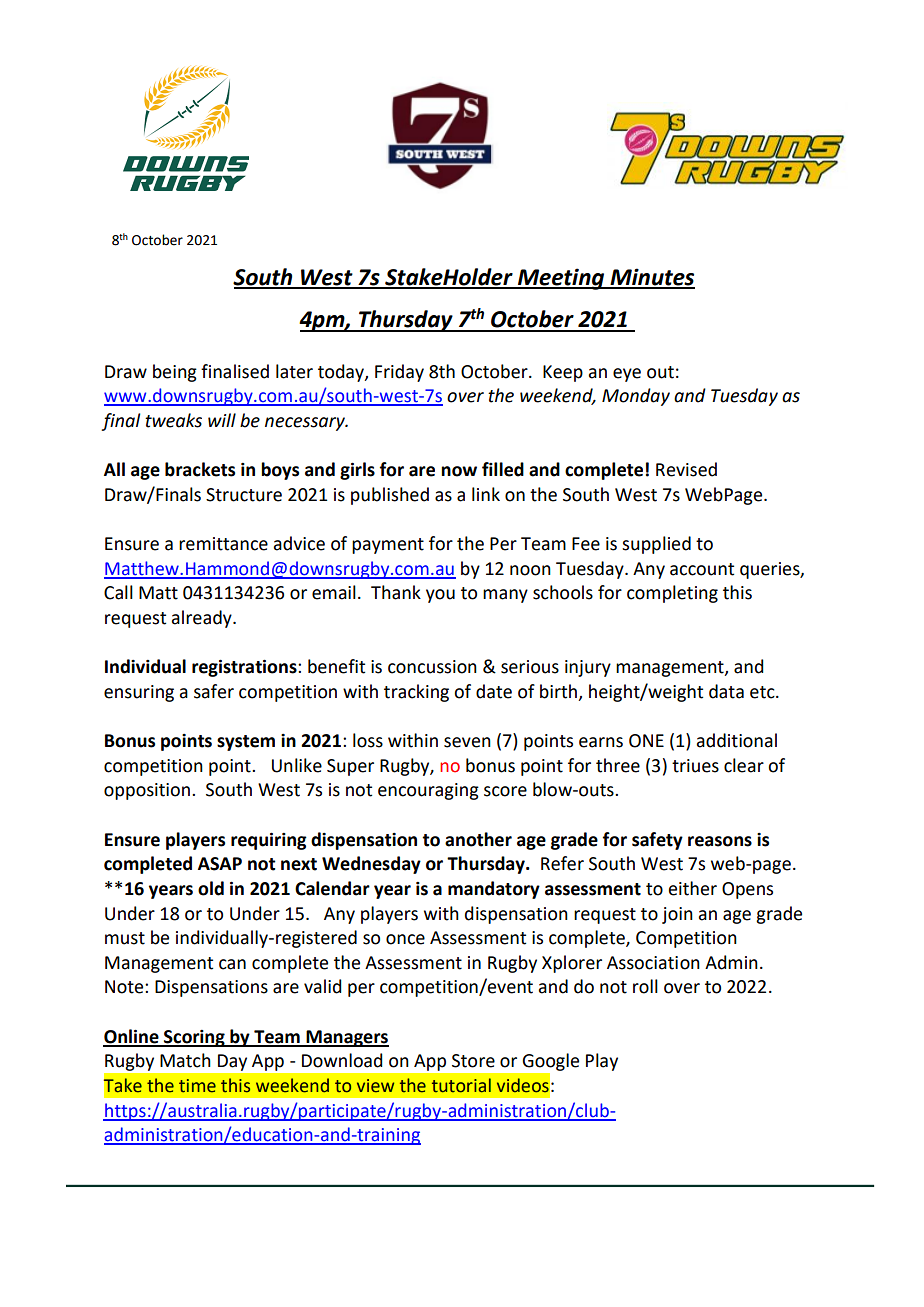  What do you see at coordinates (459, 471) in the document?
I see `now` at bounding box center [459, 471].
